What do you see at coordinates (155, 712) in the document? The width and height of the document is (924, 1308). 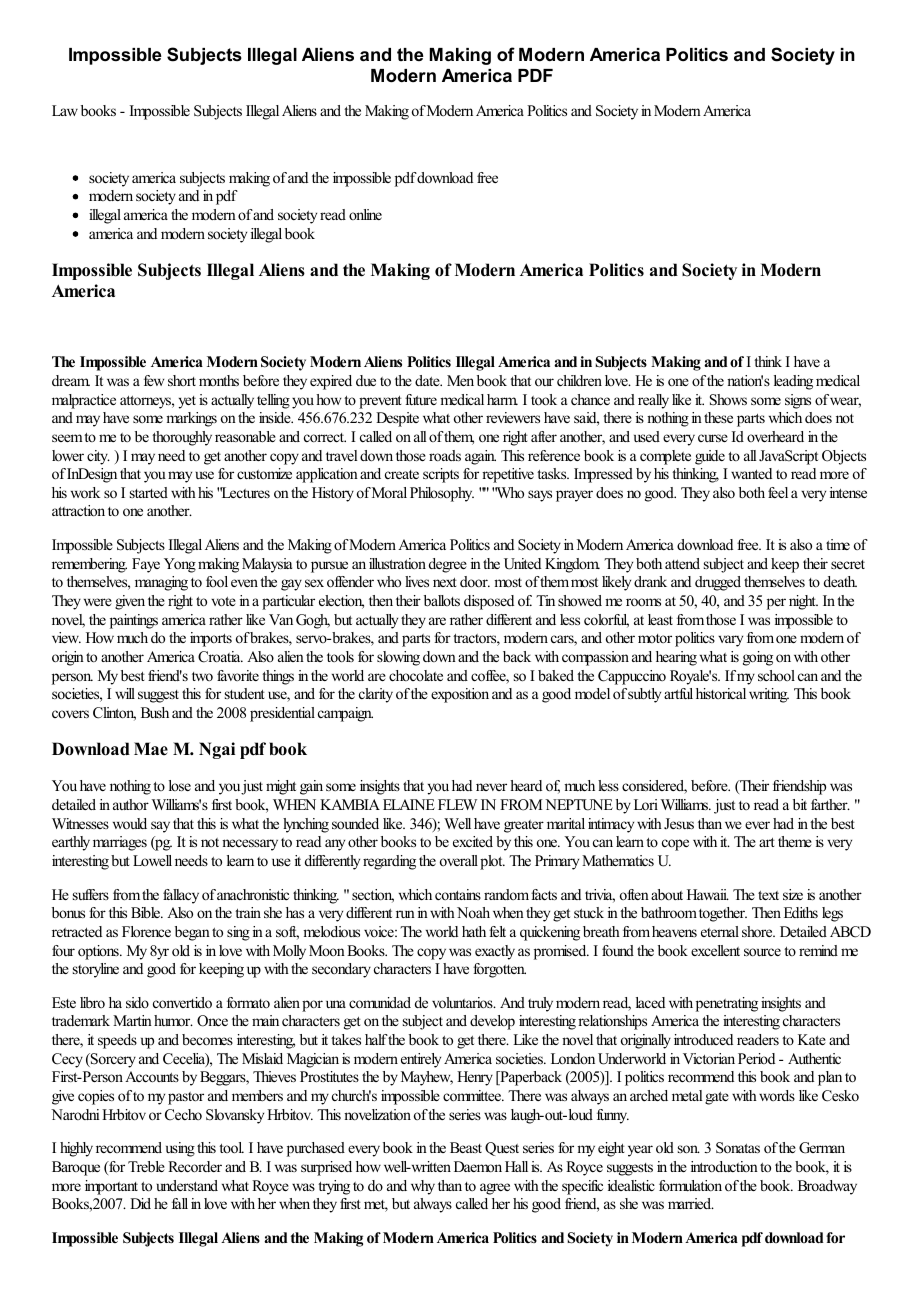 I see `Bush` at bounding box center [155, 712].
